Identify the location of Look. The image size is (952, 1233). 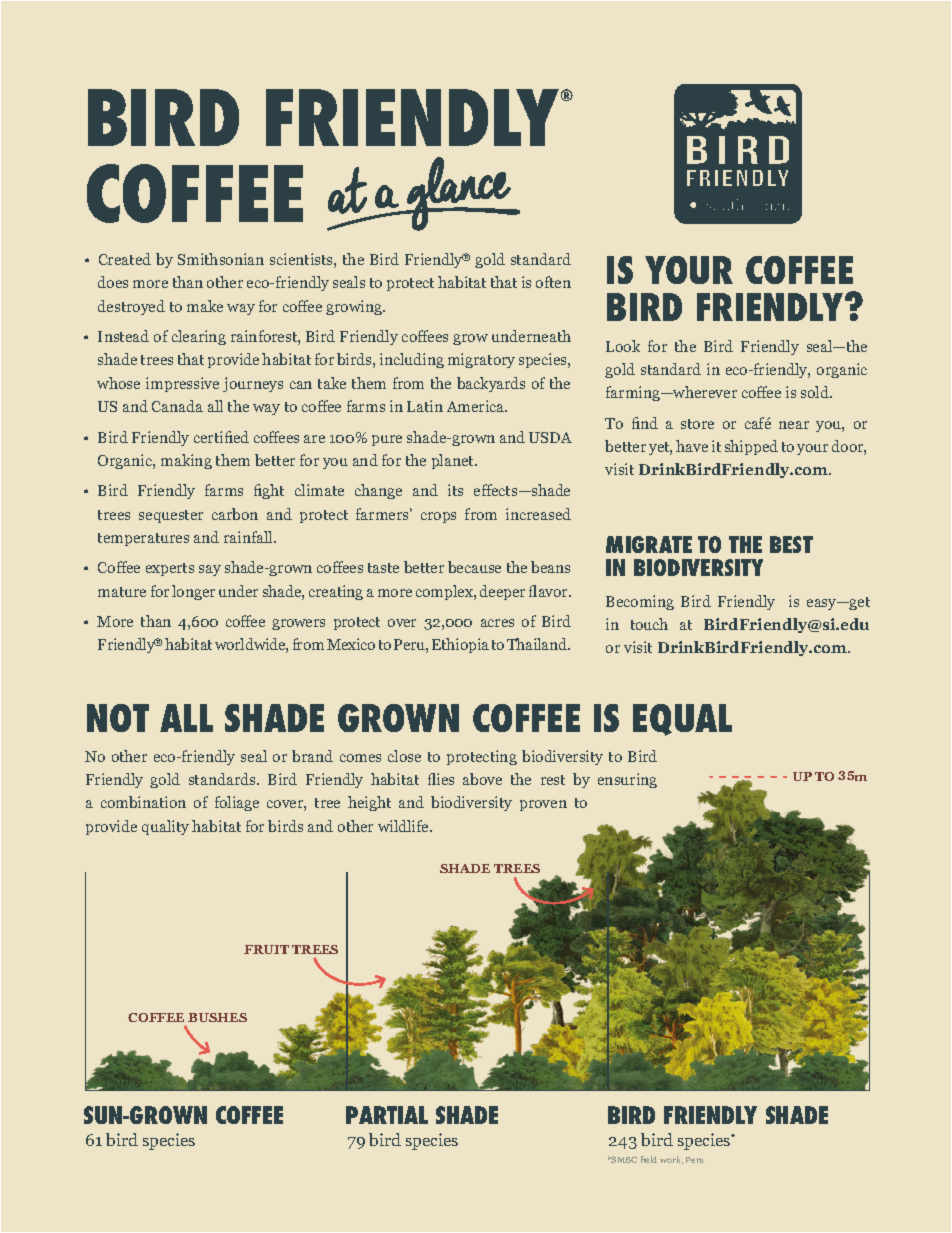
(623, 346).
